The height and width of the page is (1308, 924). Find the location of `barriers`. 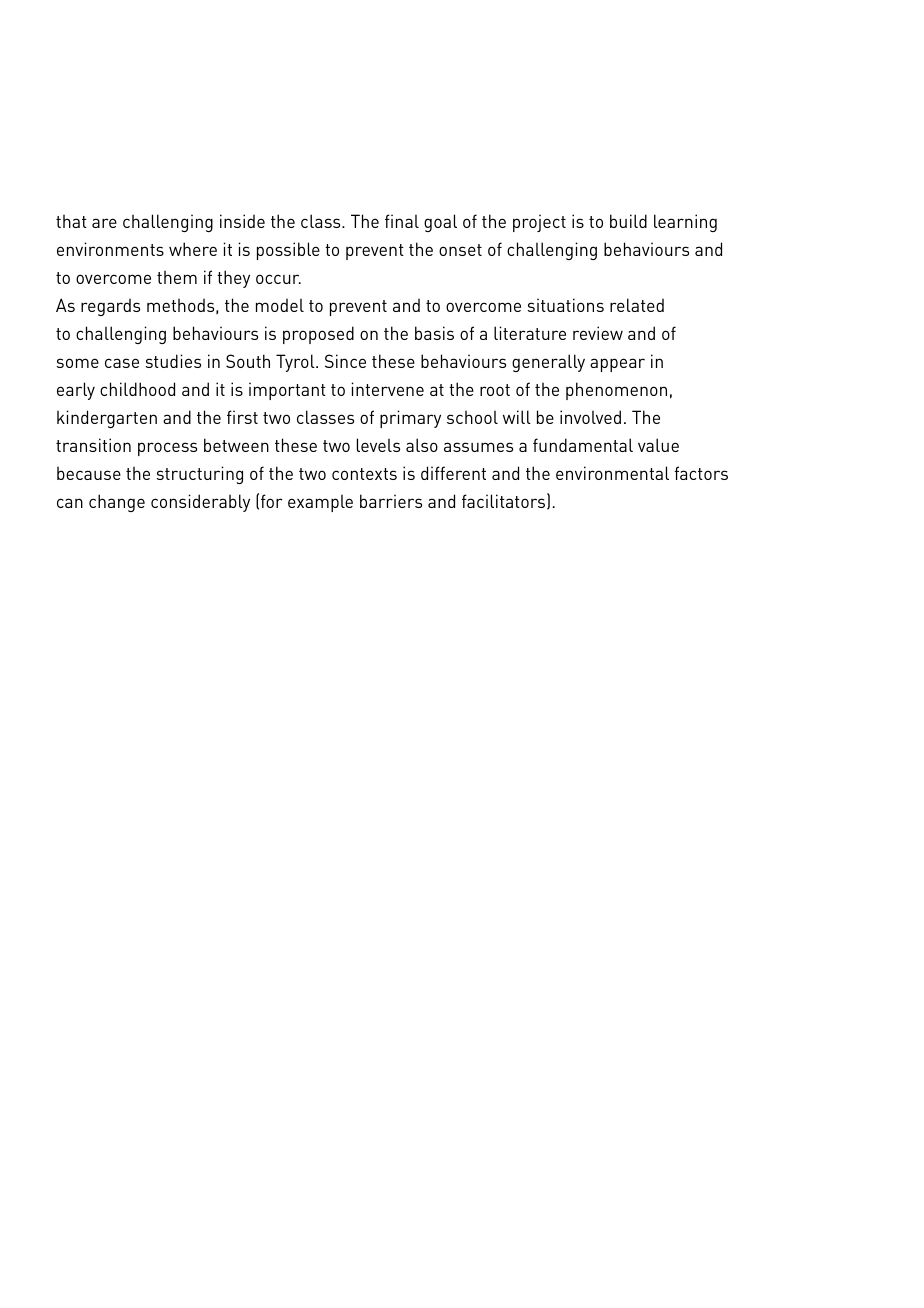

barriers is located at coordinates (391, 501).
